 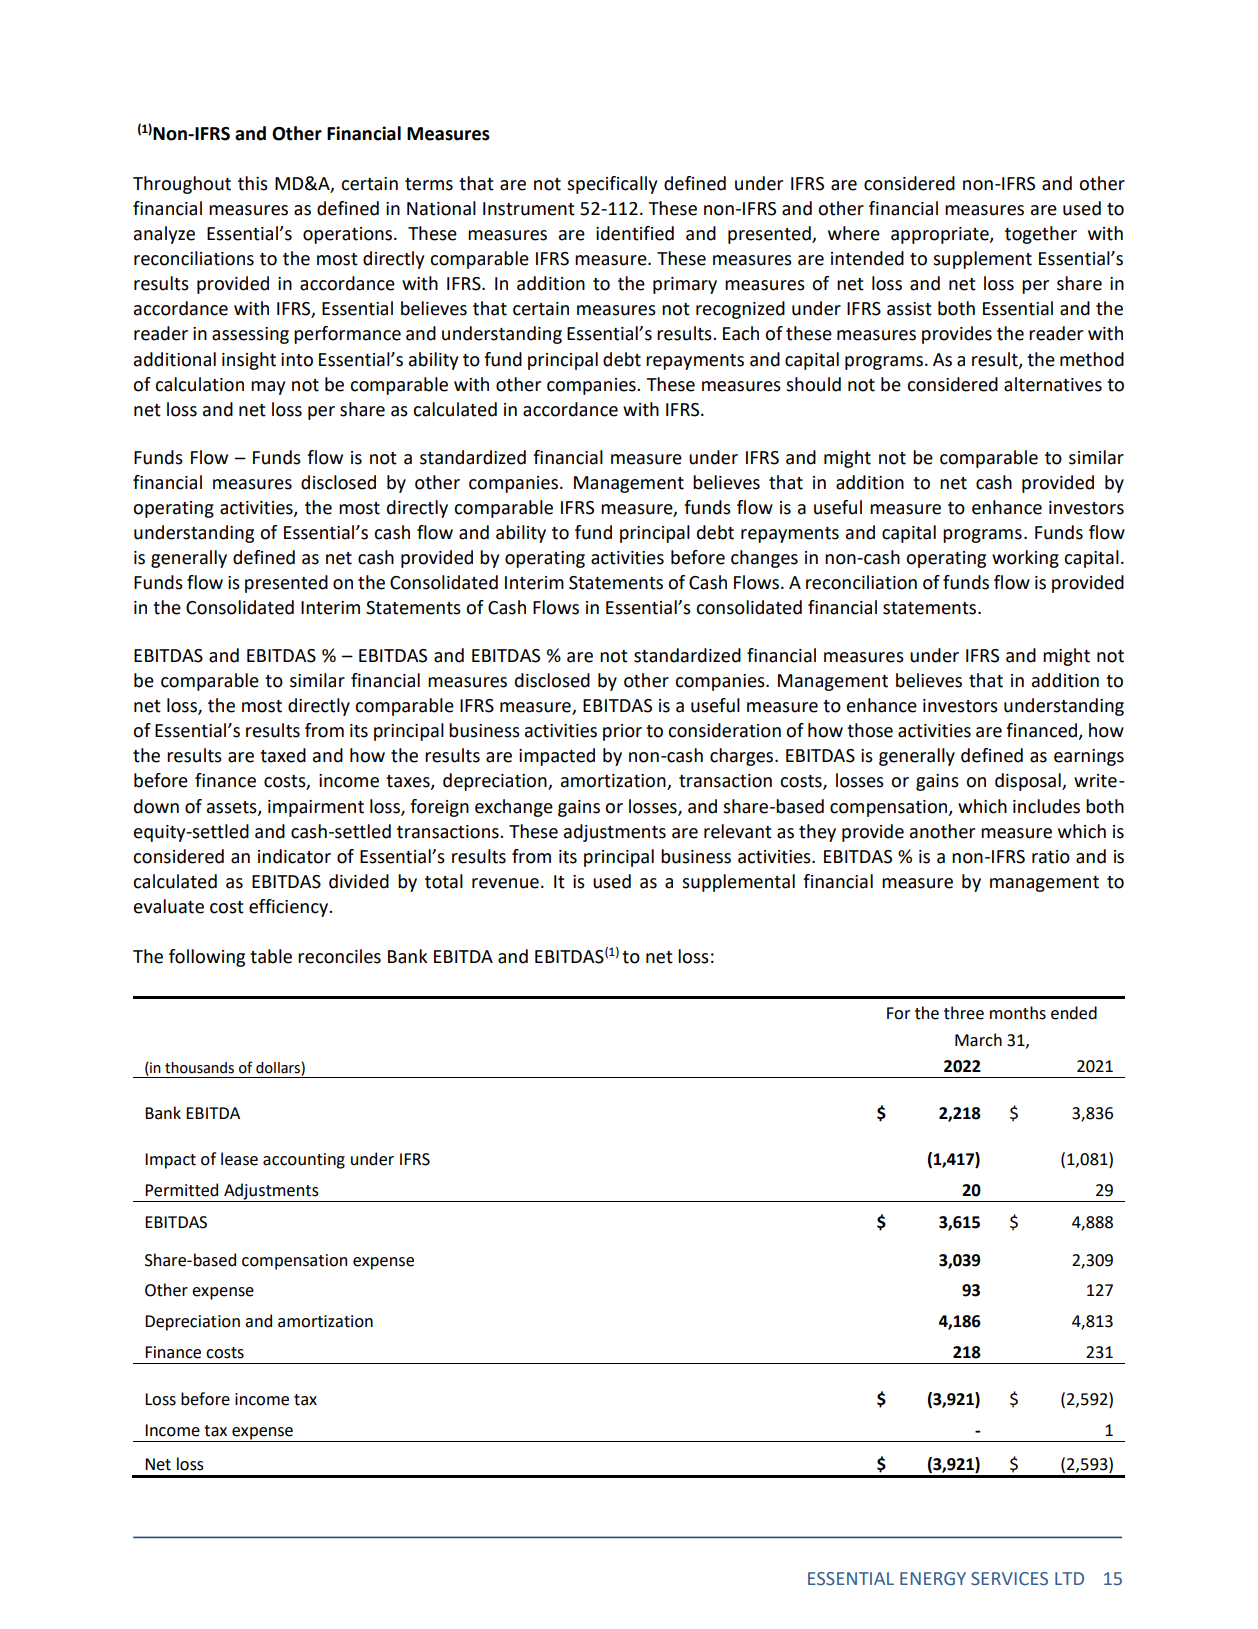 I want to click on indicator, so click(x=294, y=856).
